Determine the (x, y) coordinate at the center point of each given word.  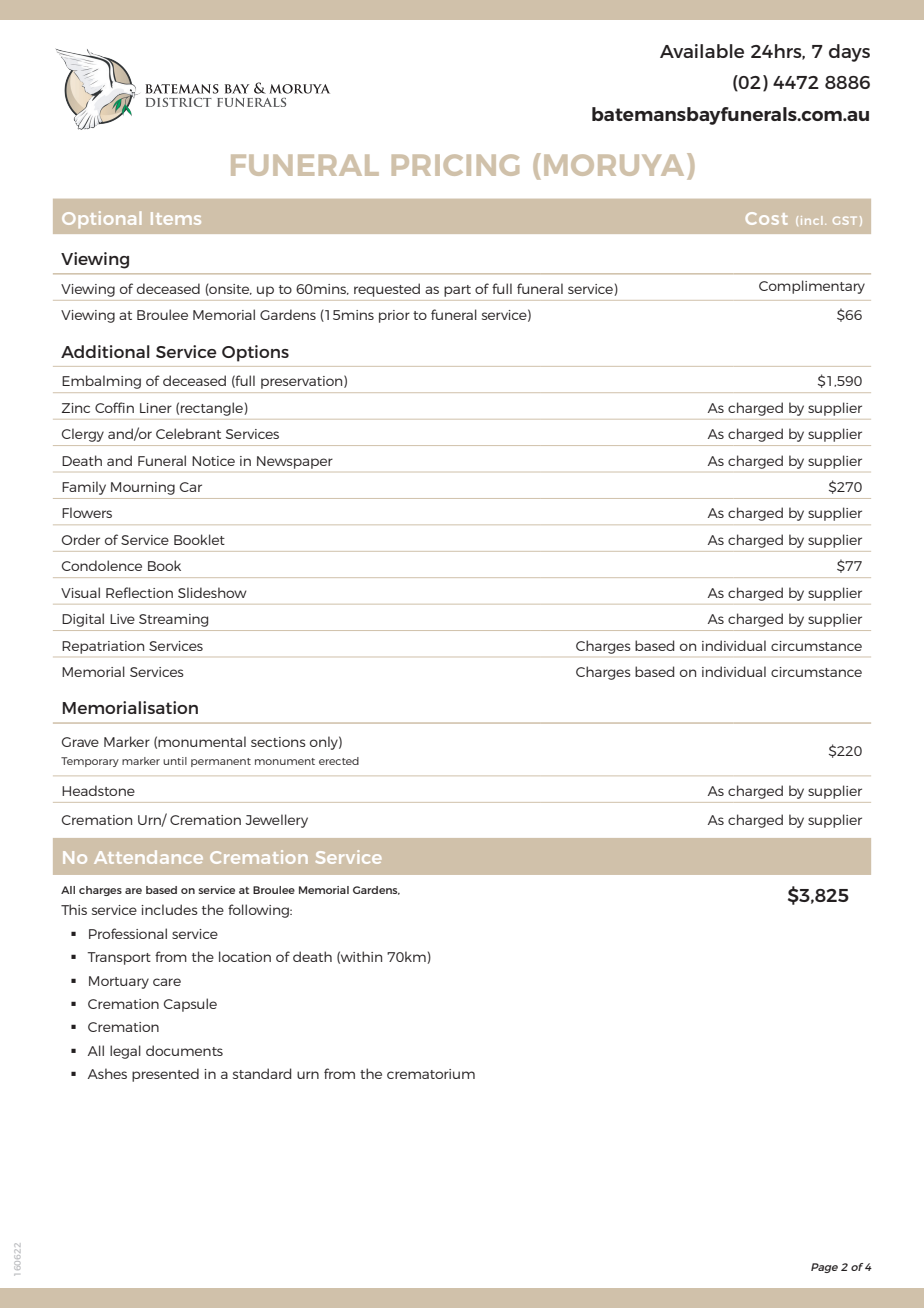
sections (278, 742)
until (175, 761)
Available (702, 51)
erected (339, 761)
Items (176, 218)
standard (262, 1073)
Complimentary (812, 287)
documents (184, 1050)
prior (394, 316)
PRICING (455, 165)
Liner (156, 408)
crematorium (431, 1074)
